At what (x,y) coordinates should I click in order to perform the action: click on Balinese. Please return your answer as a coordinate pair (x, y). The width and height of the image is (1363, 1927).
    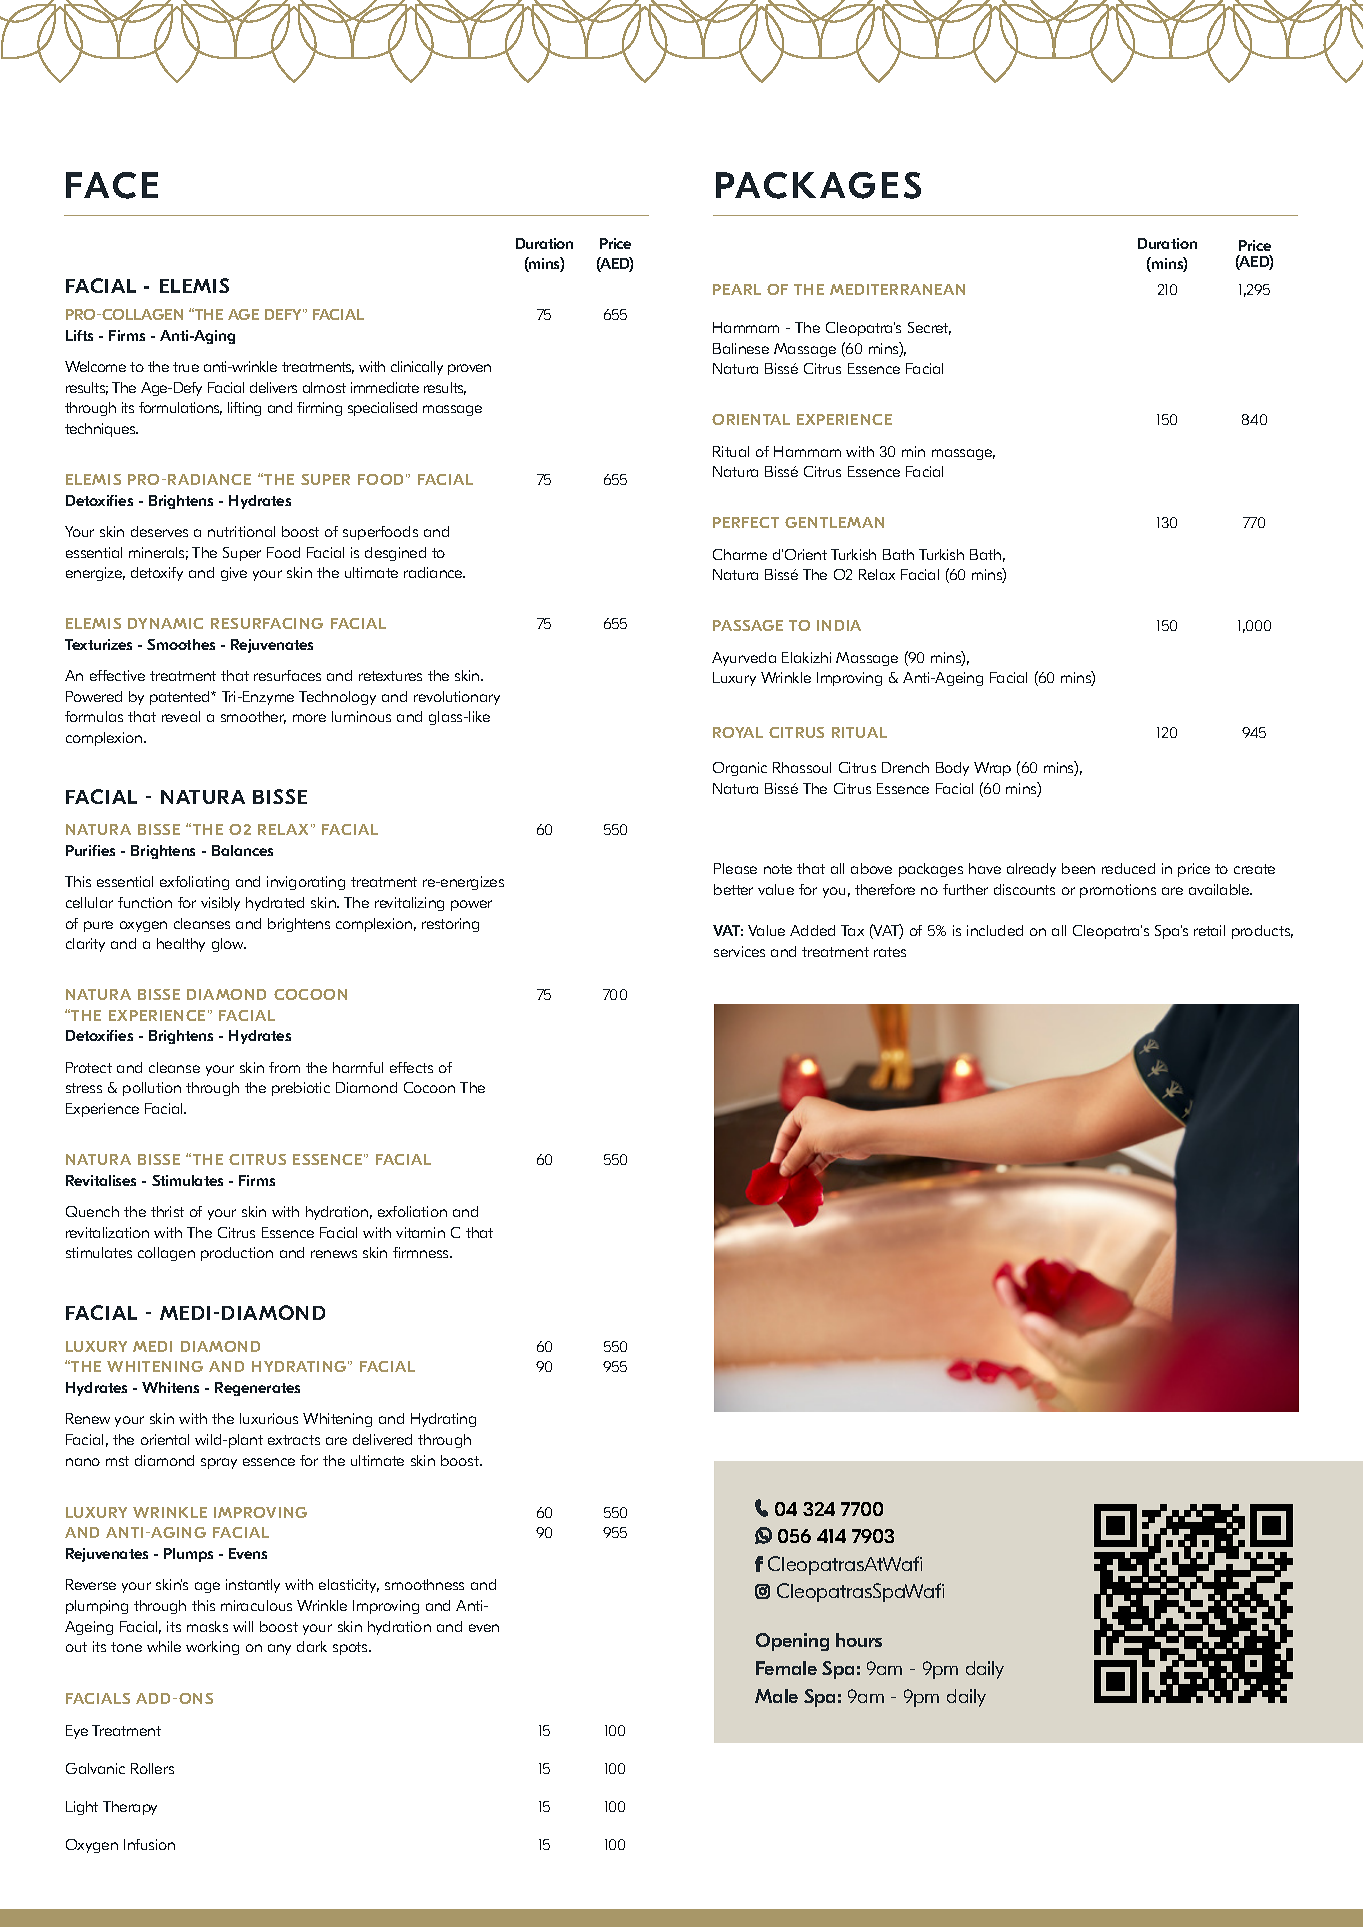
    Looking at the image, I should click on (741, 348).
